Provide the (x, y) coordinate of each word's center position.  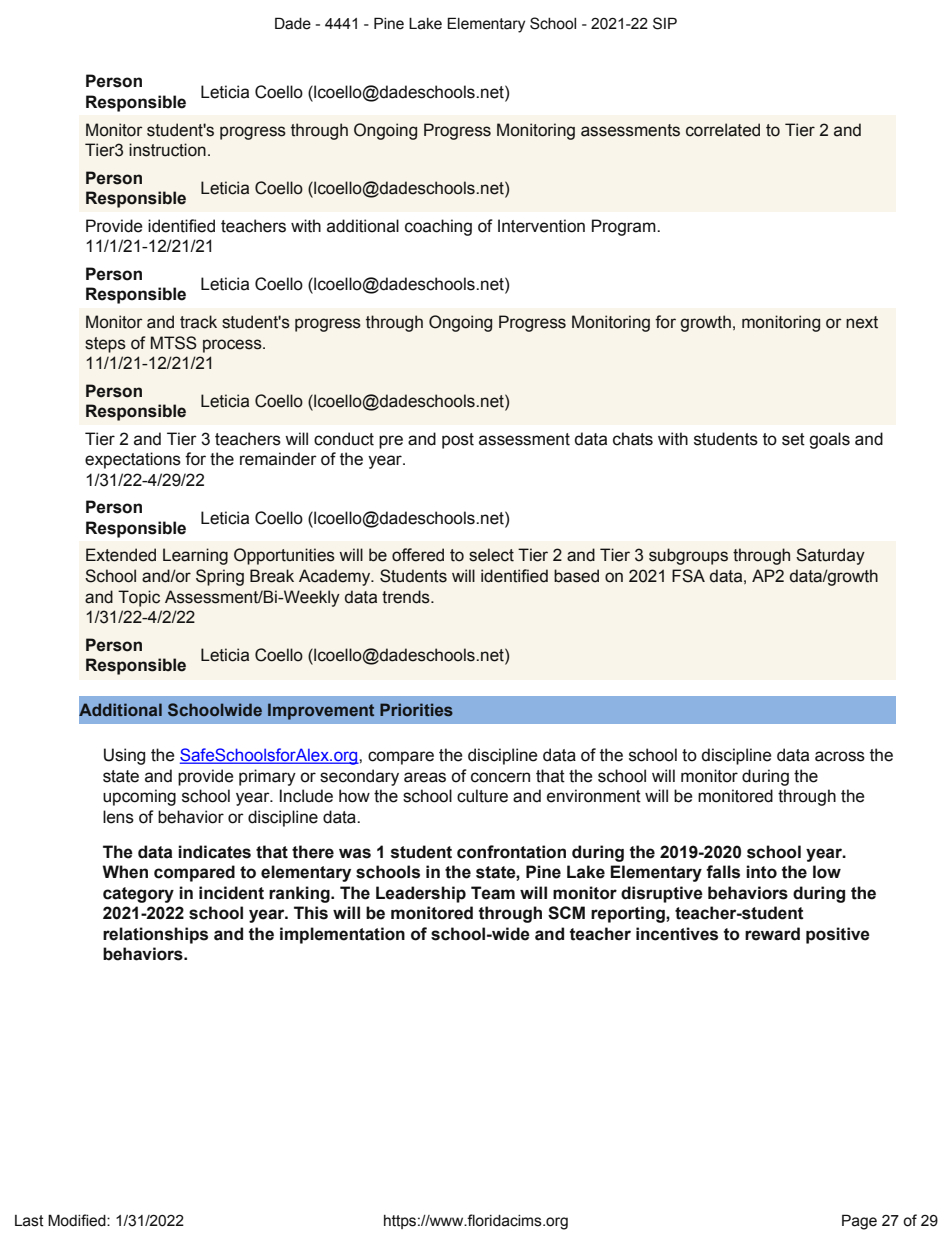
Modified (78, 1220)
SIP (665, 23)
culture (482, 796)
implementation (342, 935)
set (793, 439)
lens (118, 817)
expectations (133, 460)
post (458, 441)
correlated (723, 130)
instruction (167, 150)
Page (859, 1222)
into (761, 872)
